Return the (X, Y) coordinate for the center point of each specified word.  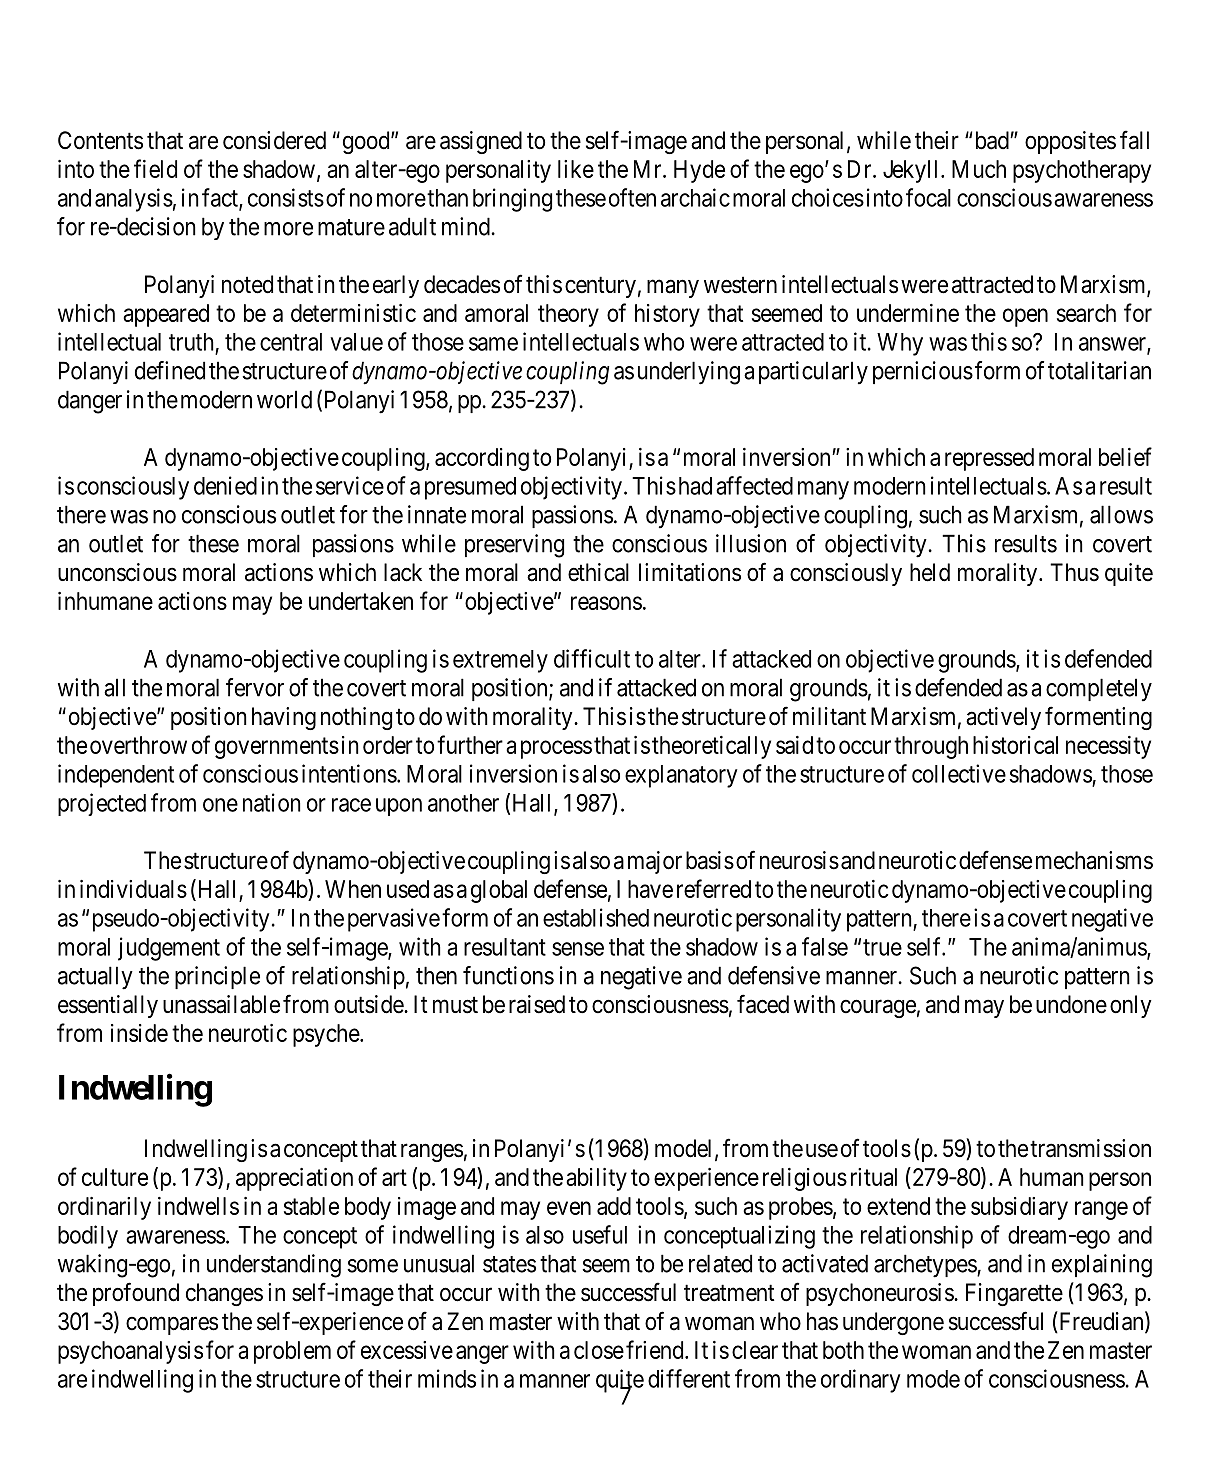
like (576, 169)
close (599, 1350)
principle (217, 977)
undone (1071, 1004)
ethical (598, 572)
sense (578, 949)
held (930, 572)
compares (172, 1325)
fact (221, 198)
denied (225, 485)
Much (979, 169)
